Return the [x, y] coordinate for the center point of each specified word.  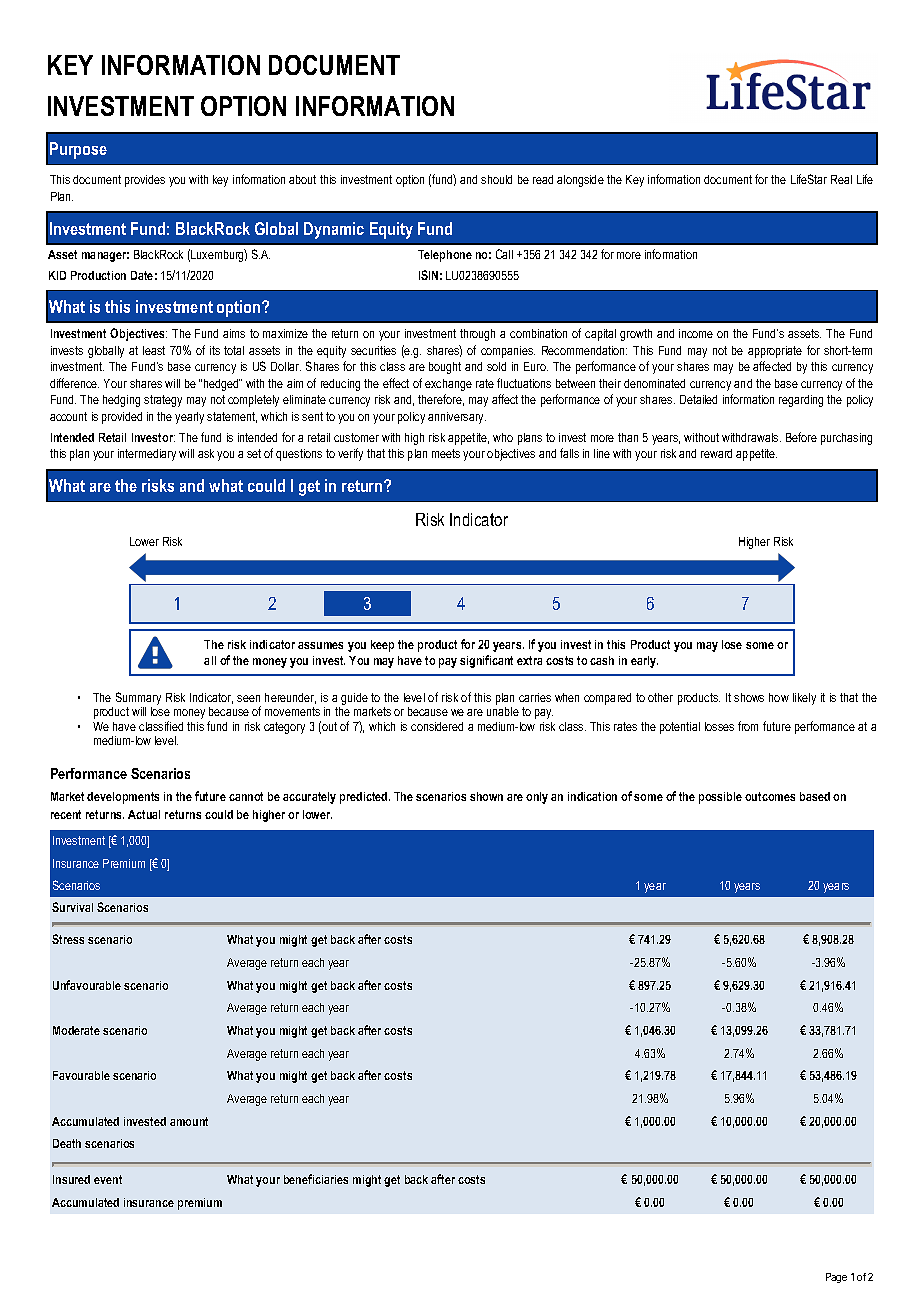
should [496, 179]
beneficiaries [316, 1179]
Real [841, 179]
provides [145, 181]
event [108, 1179]
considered [437, 726]
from [748, 726]
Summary [138, 698]
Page [836, 1278]
